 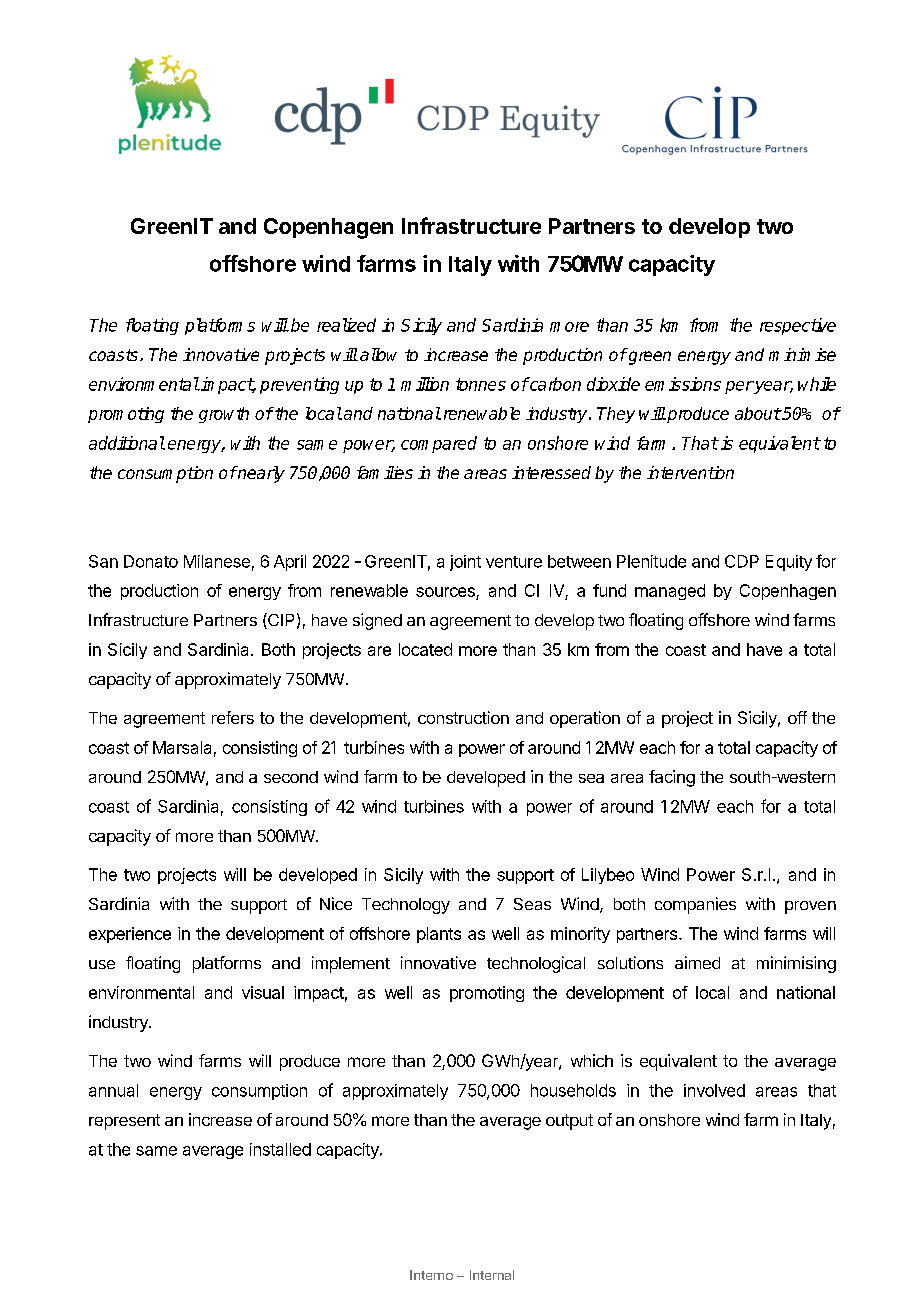 What do you see at coordinates (492, 1275) in the screenshot?
I see `Internal` at bounding box center [492, 1275].
